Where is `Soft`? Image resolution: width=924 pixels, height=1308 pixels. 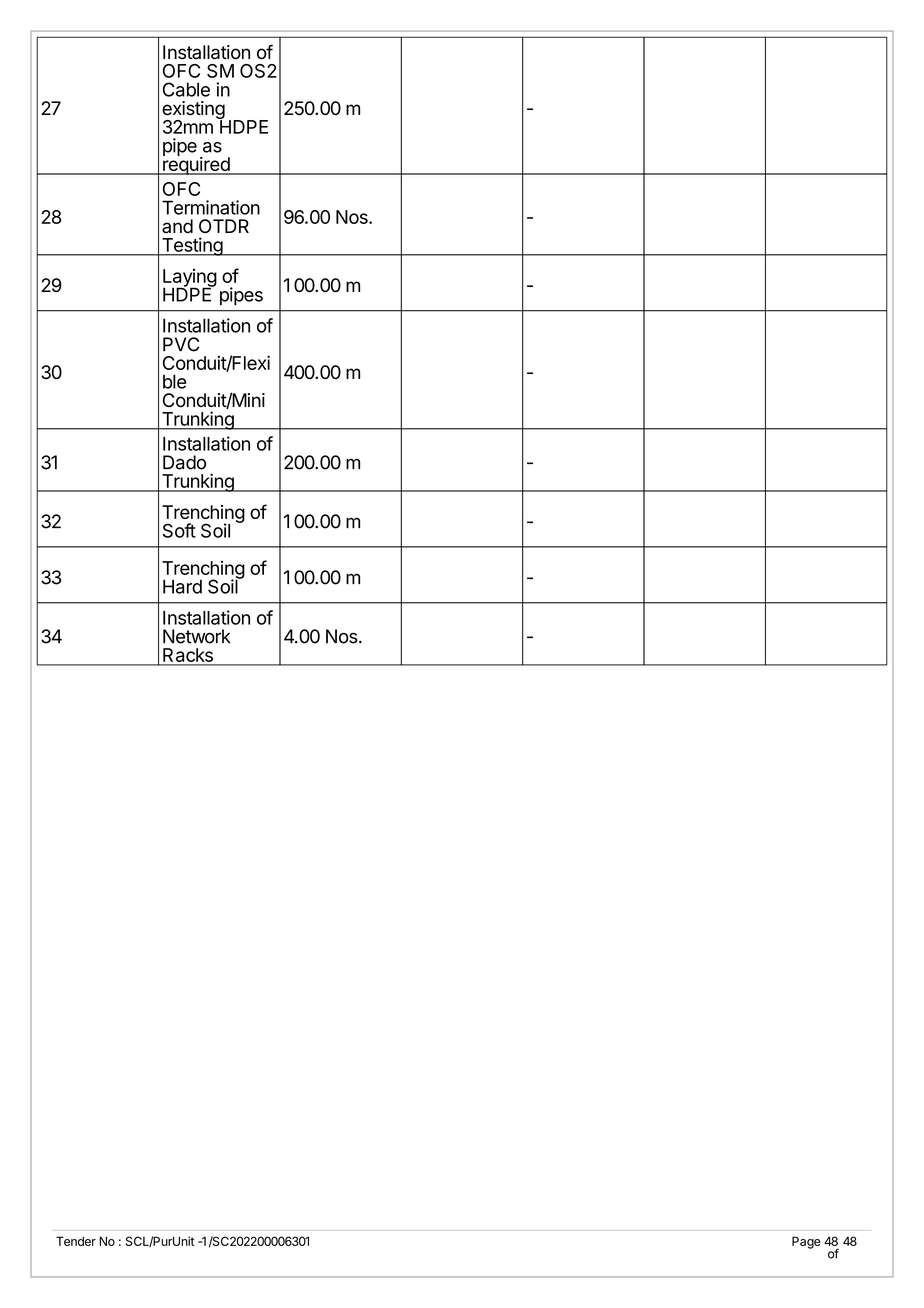 Soft is located at coordinates (179, 530).
